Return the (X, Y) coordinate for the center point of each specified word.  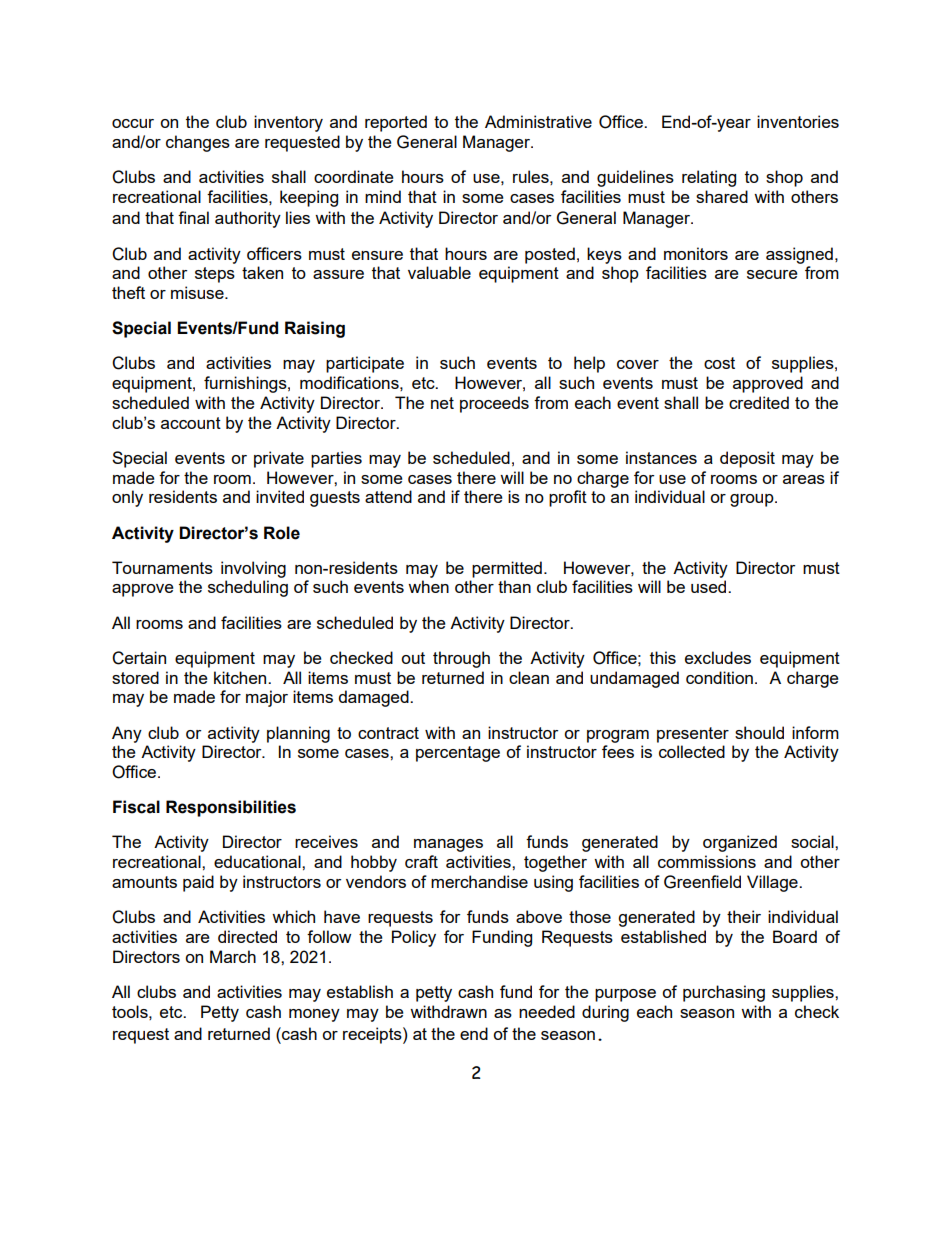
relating (709, 178)
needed (547, 1011)
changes (198, 143)
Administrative (538, 121)
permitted (507, 569)
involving (253, 569)
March (233, 956)
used (710, 586)
